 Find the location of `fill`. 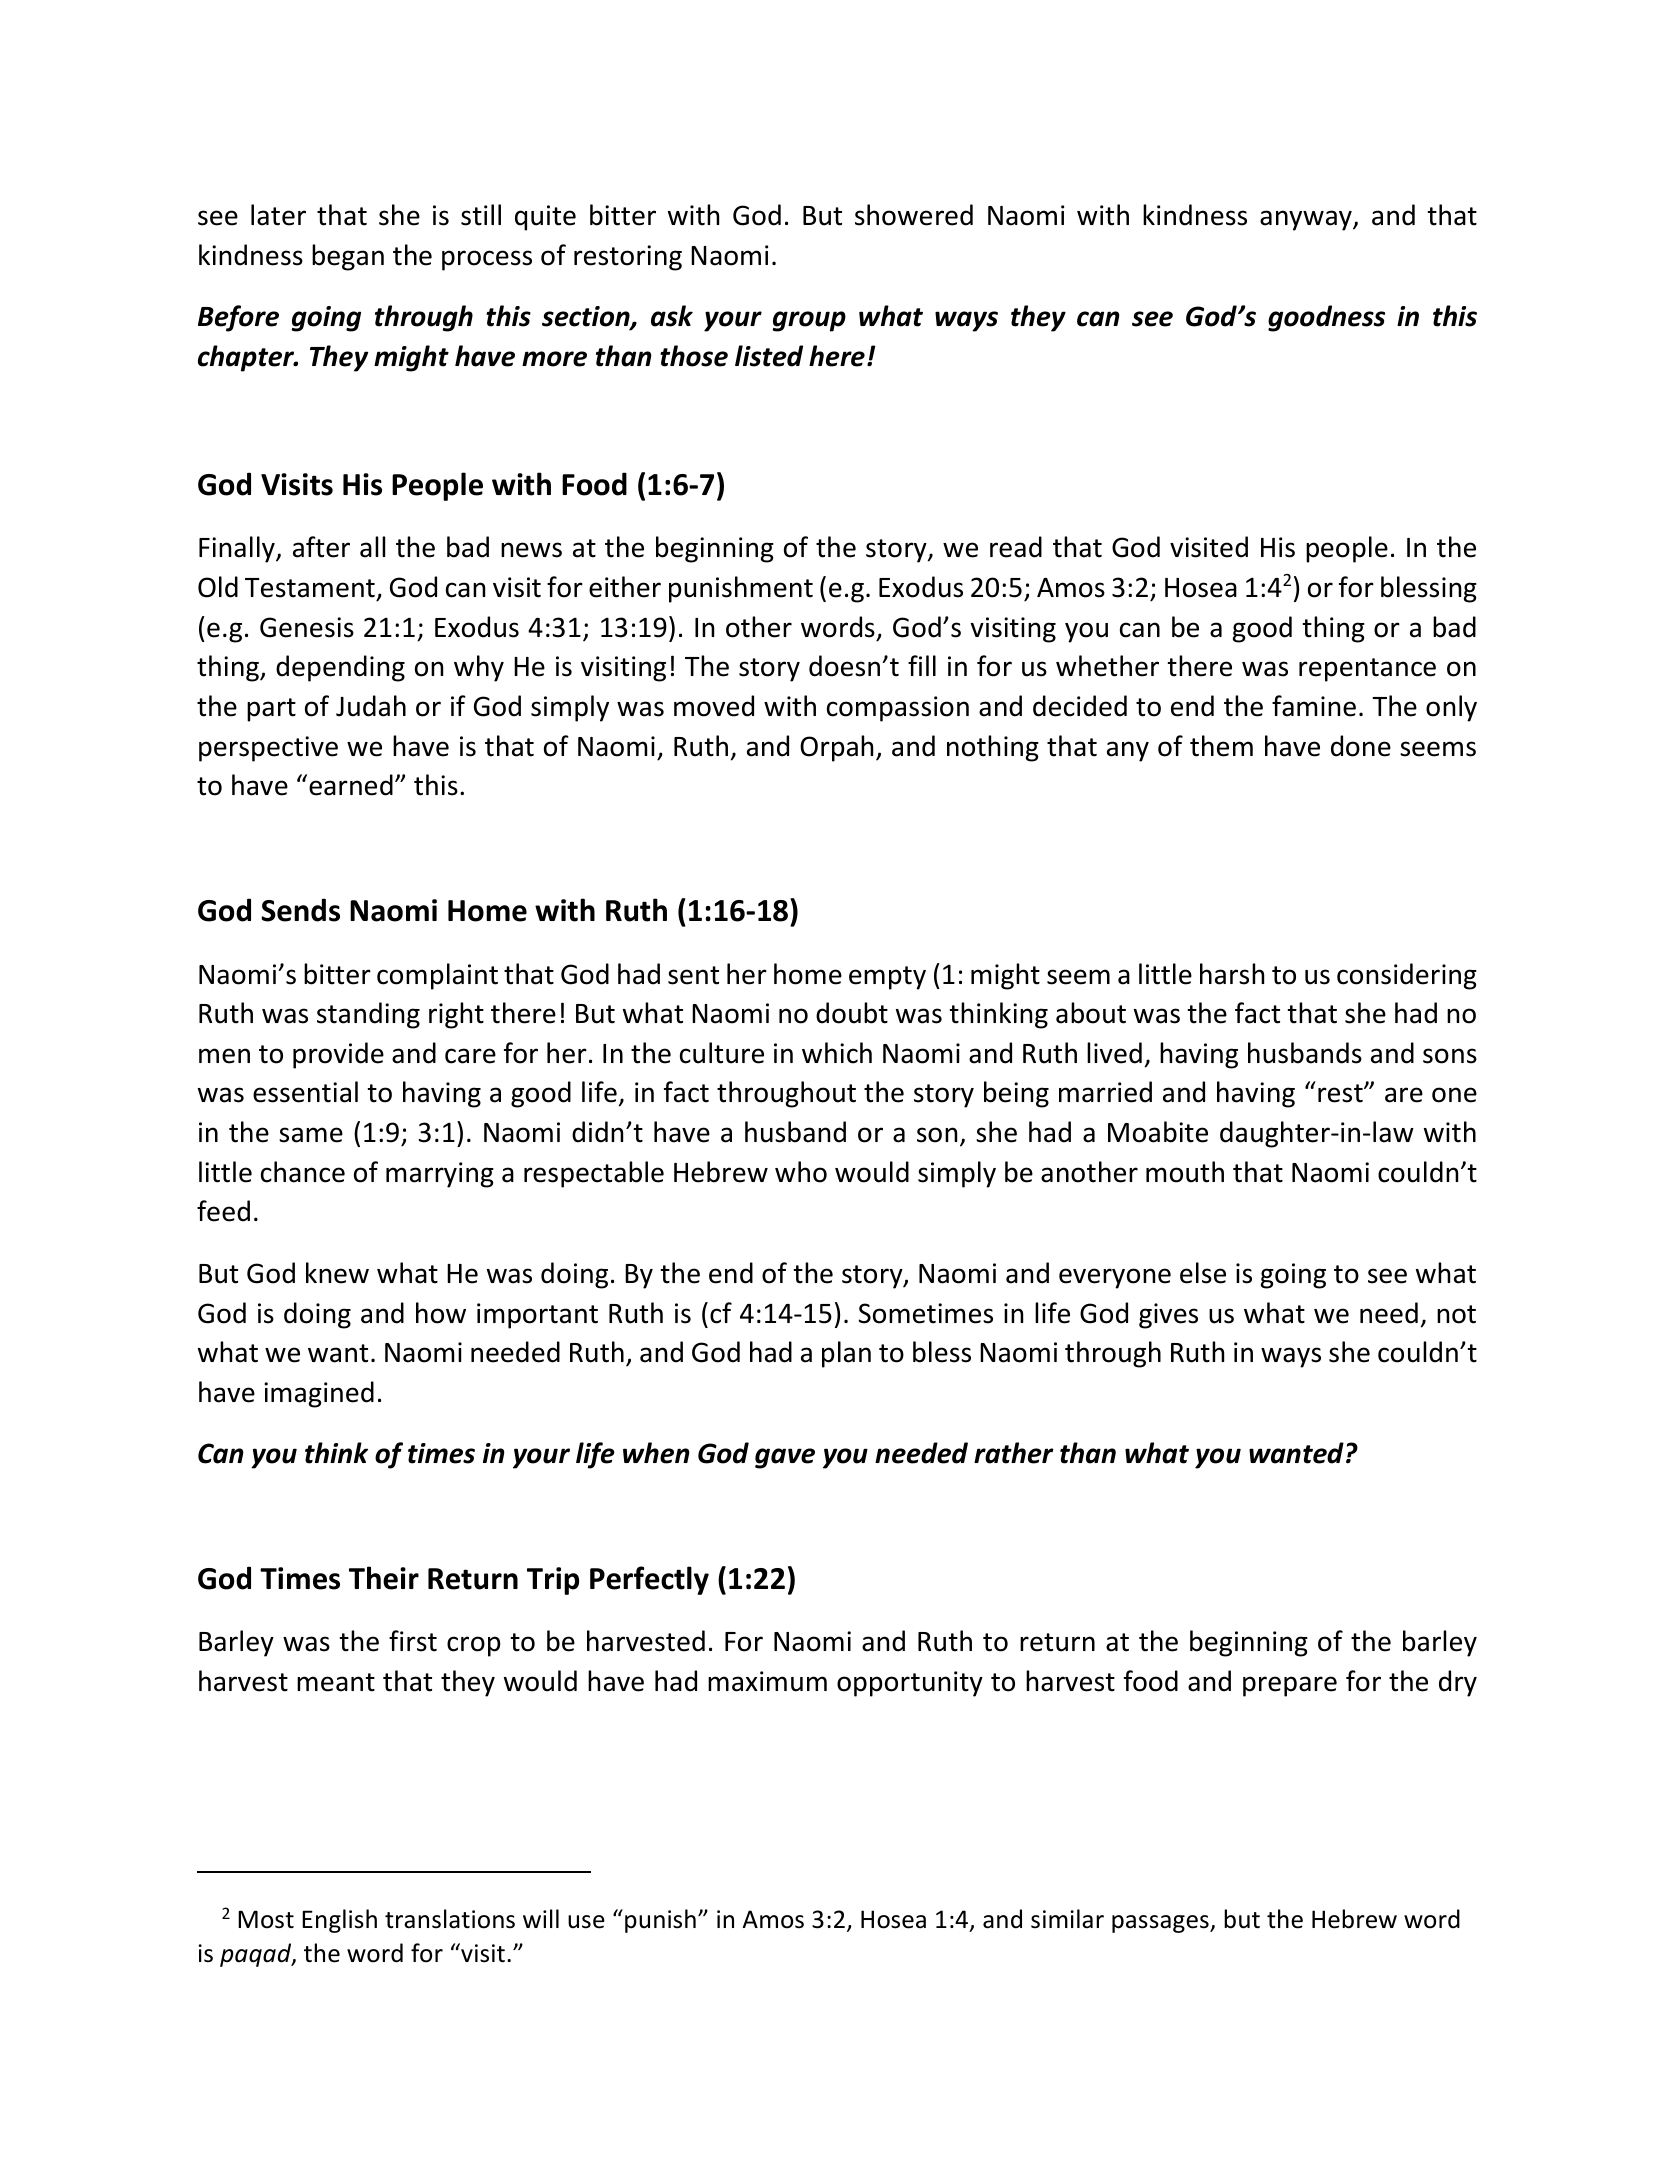

fill is located at coordinates (922, 665).
